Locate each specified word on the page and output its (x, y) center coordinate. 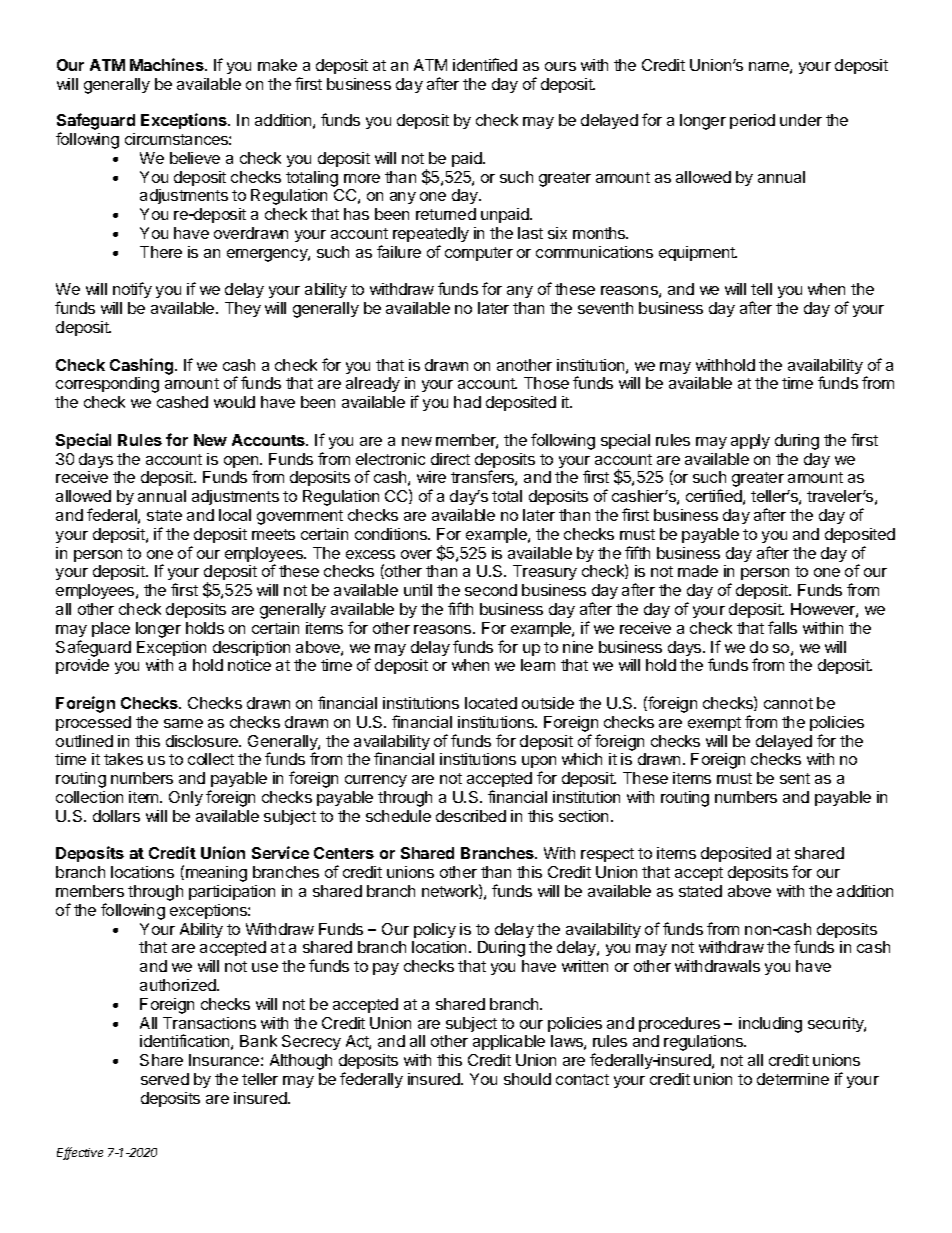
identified (485, 64)
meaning (216, 874)
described (471, 816)
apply (750, 441)
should (527, 1079)
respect (607, 855)
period (752, 121)
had (467, 402)
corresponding (107, 385)
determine (793, 1079)
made (698, 571)
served (165, 1079)
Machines (168, 64)
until (418, 590)
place (111, 629)
